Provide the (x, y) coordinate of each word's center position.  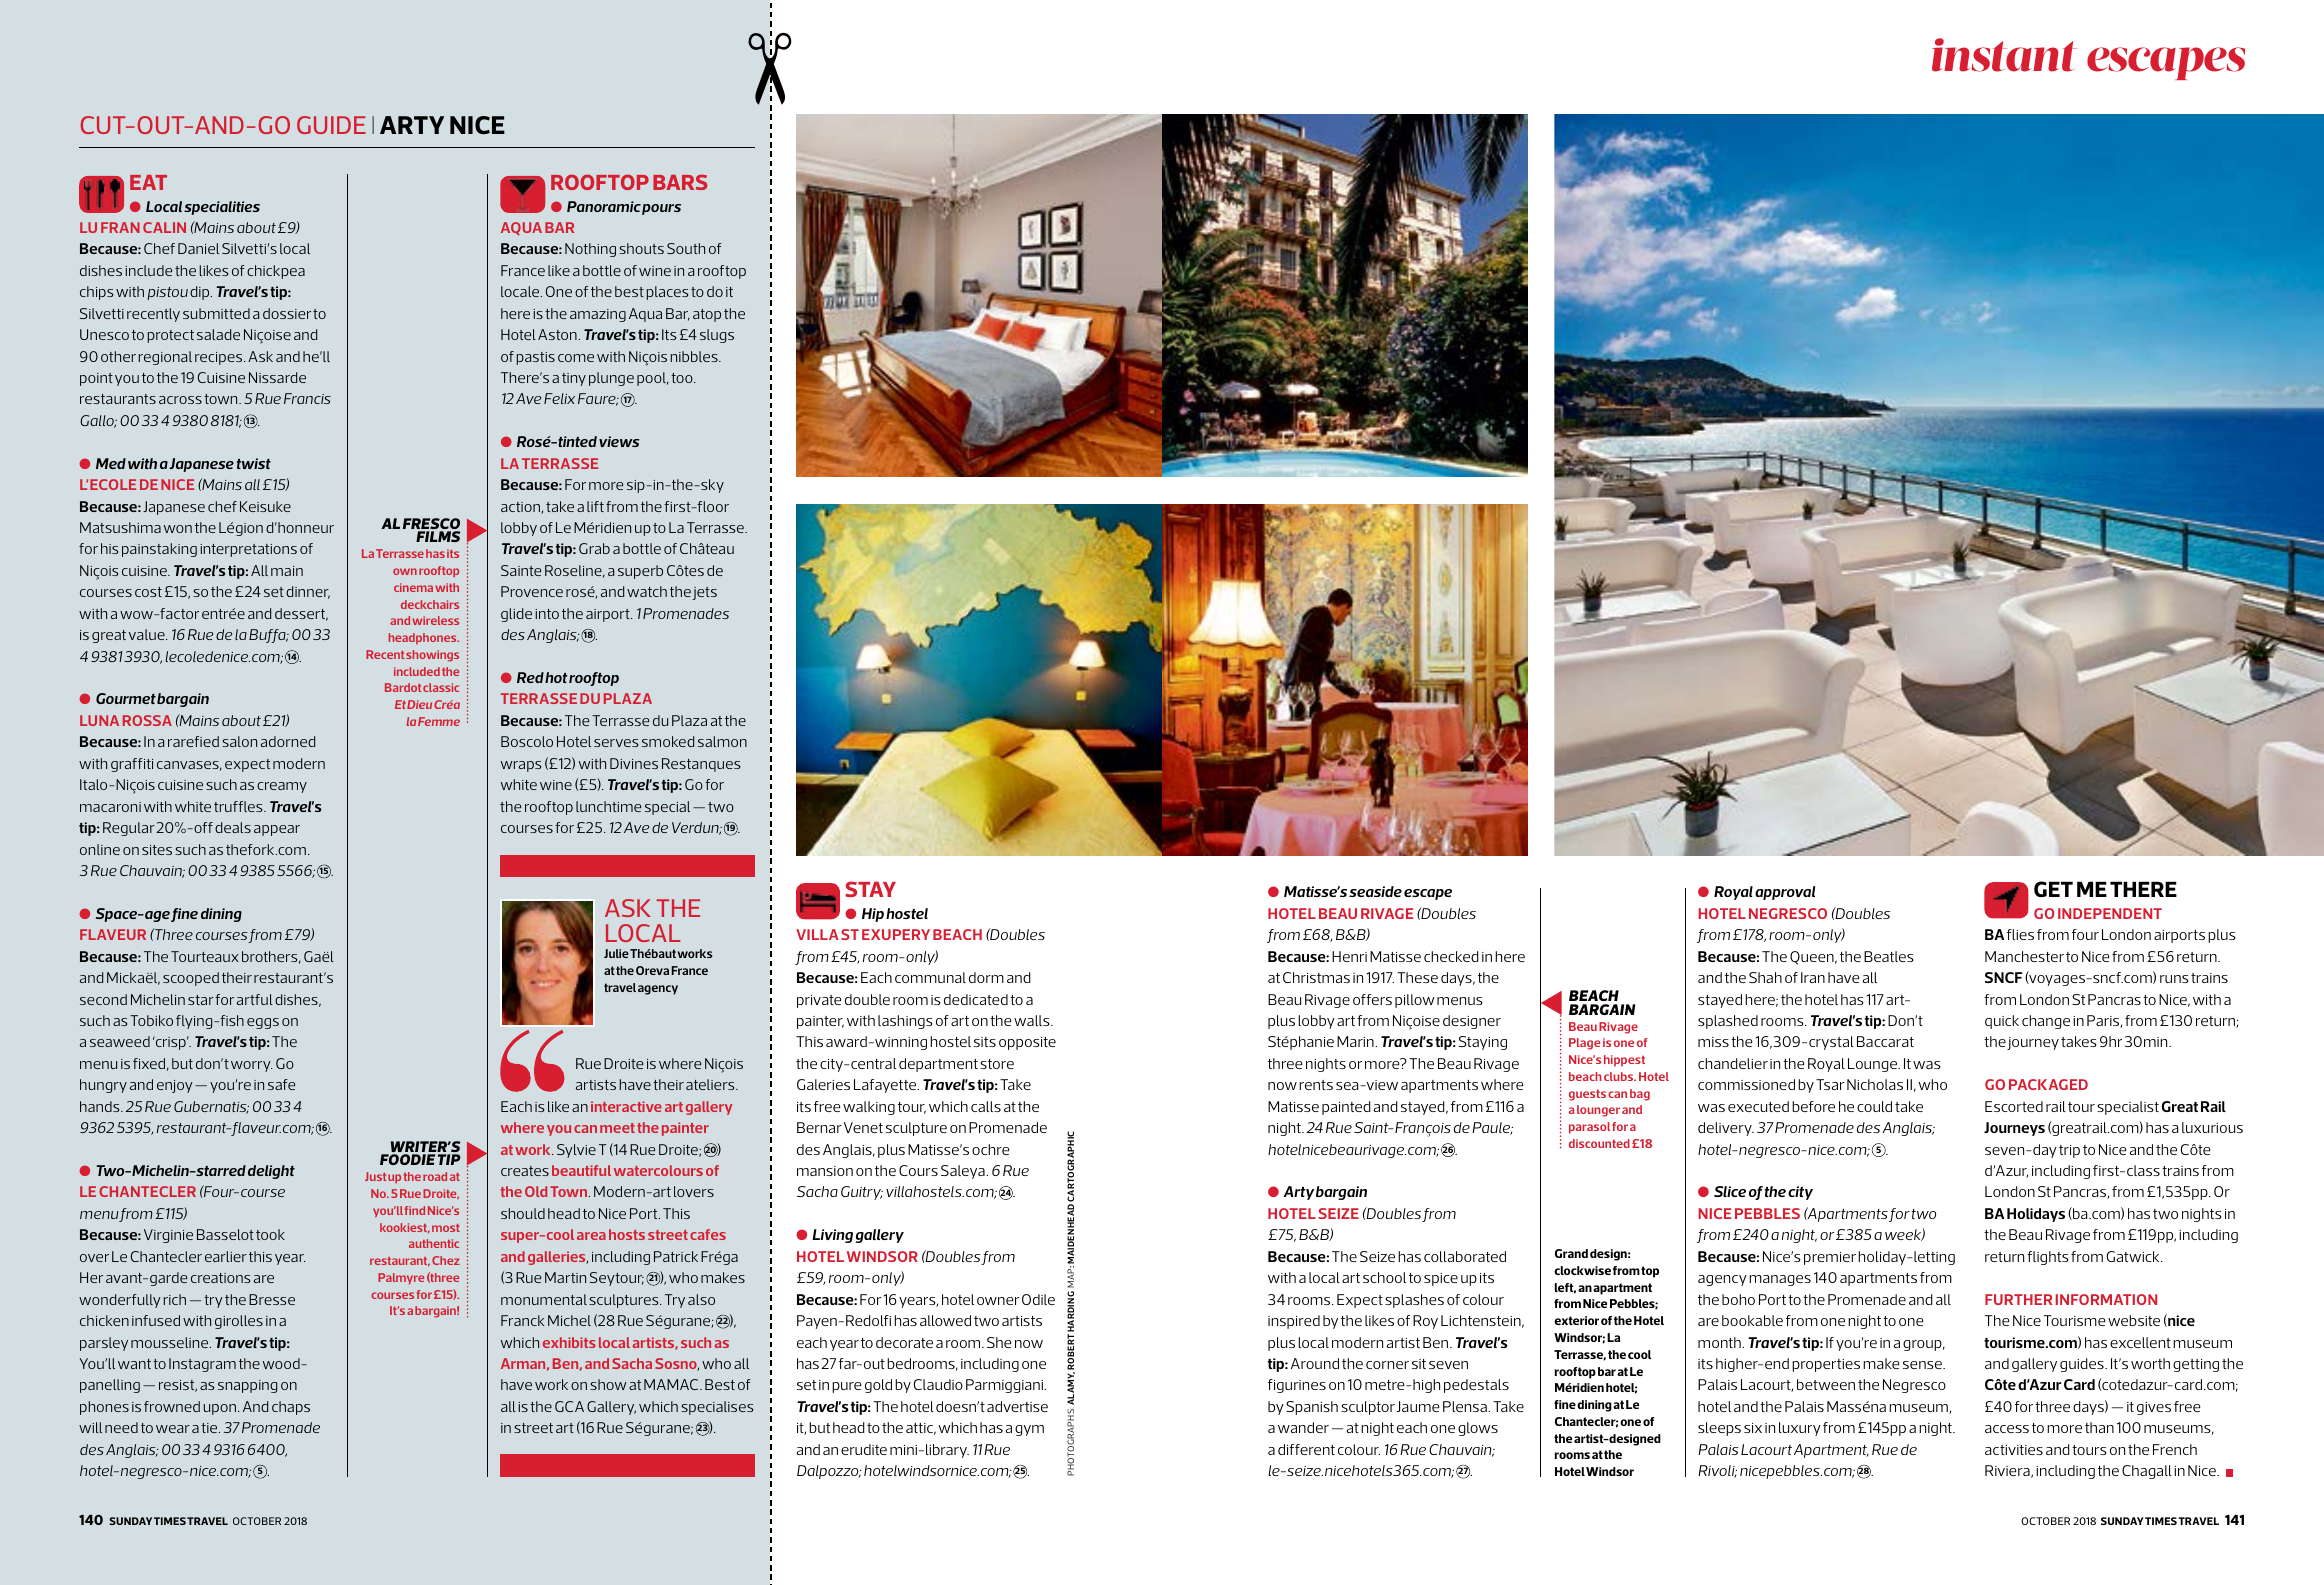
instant (2004, 55)
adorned (288, 741)
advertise (1017, 1406)
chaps (291, 1408)
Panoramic (604, 206)
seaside (1375, 891)
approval (1785, 893)
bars (680, 182)
